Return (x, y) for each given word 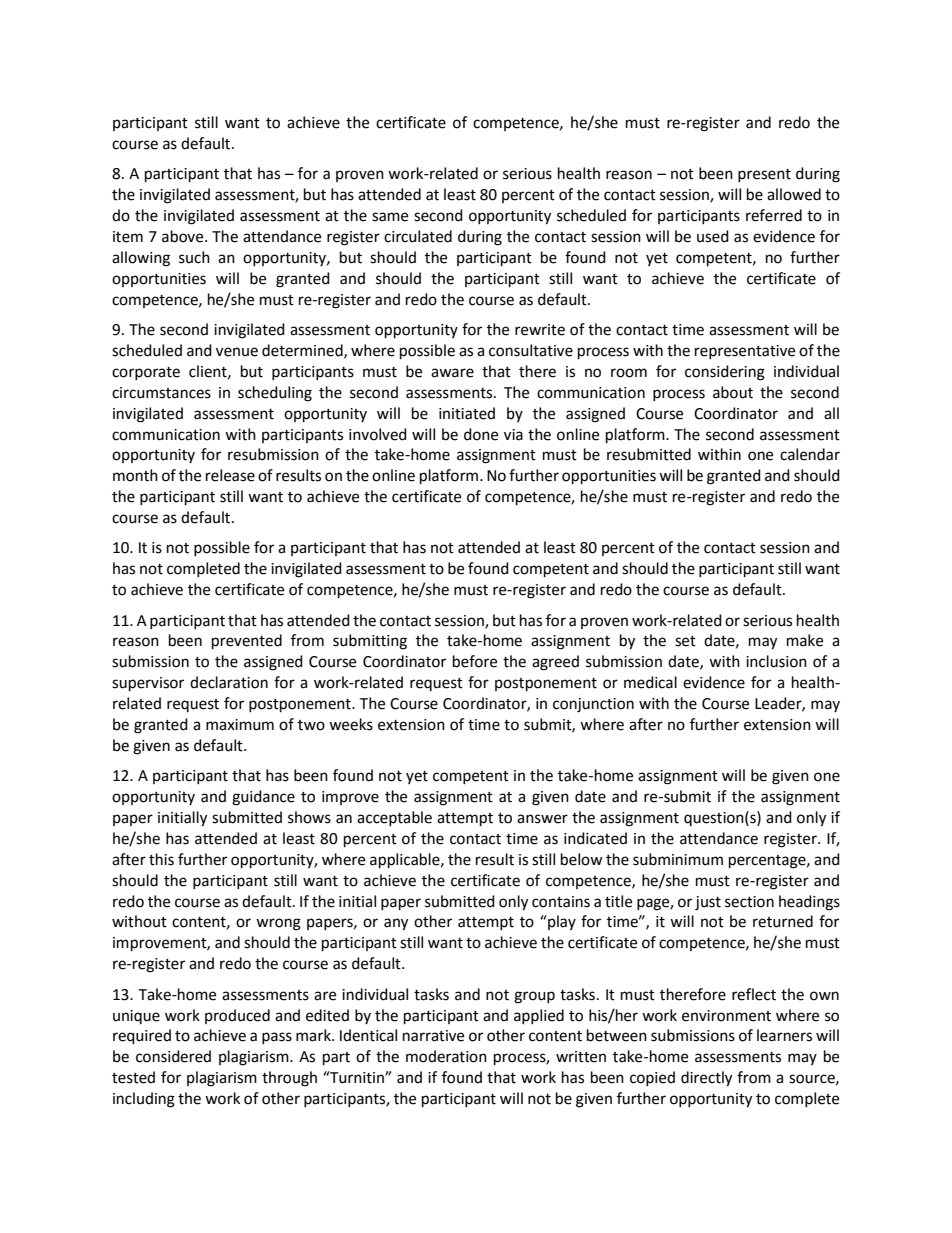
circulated (418, 236)
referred (774, 215)
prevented (247, 642)
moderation (446, 1056)
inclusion (776, 661)
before (475, 661)
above (184, 236)
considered (173, 1056)
